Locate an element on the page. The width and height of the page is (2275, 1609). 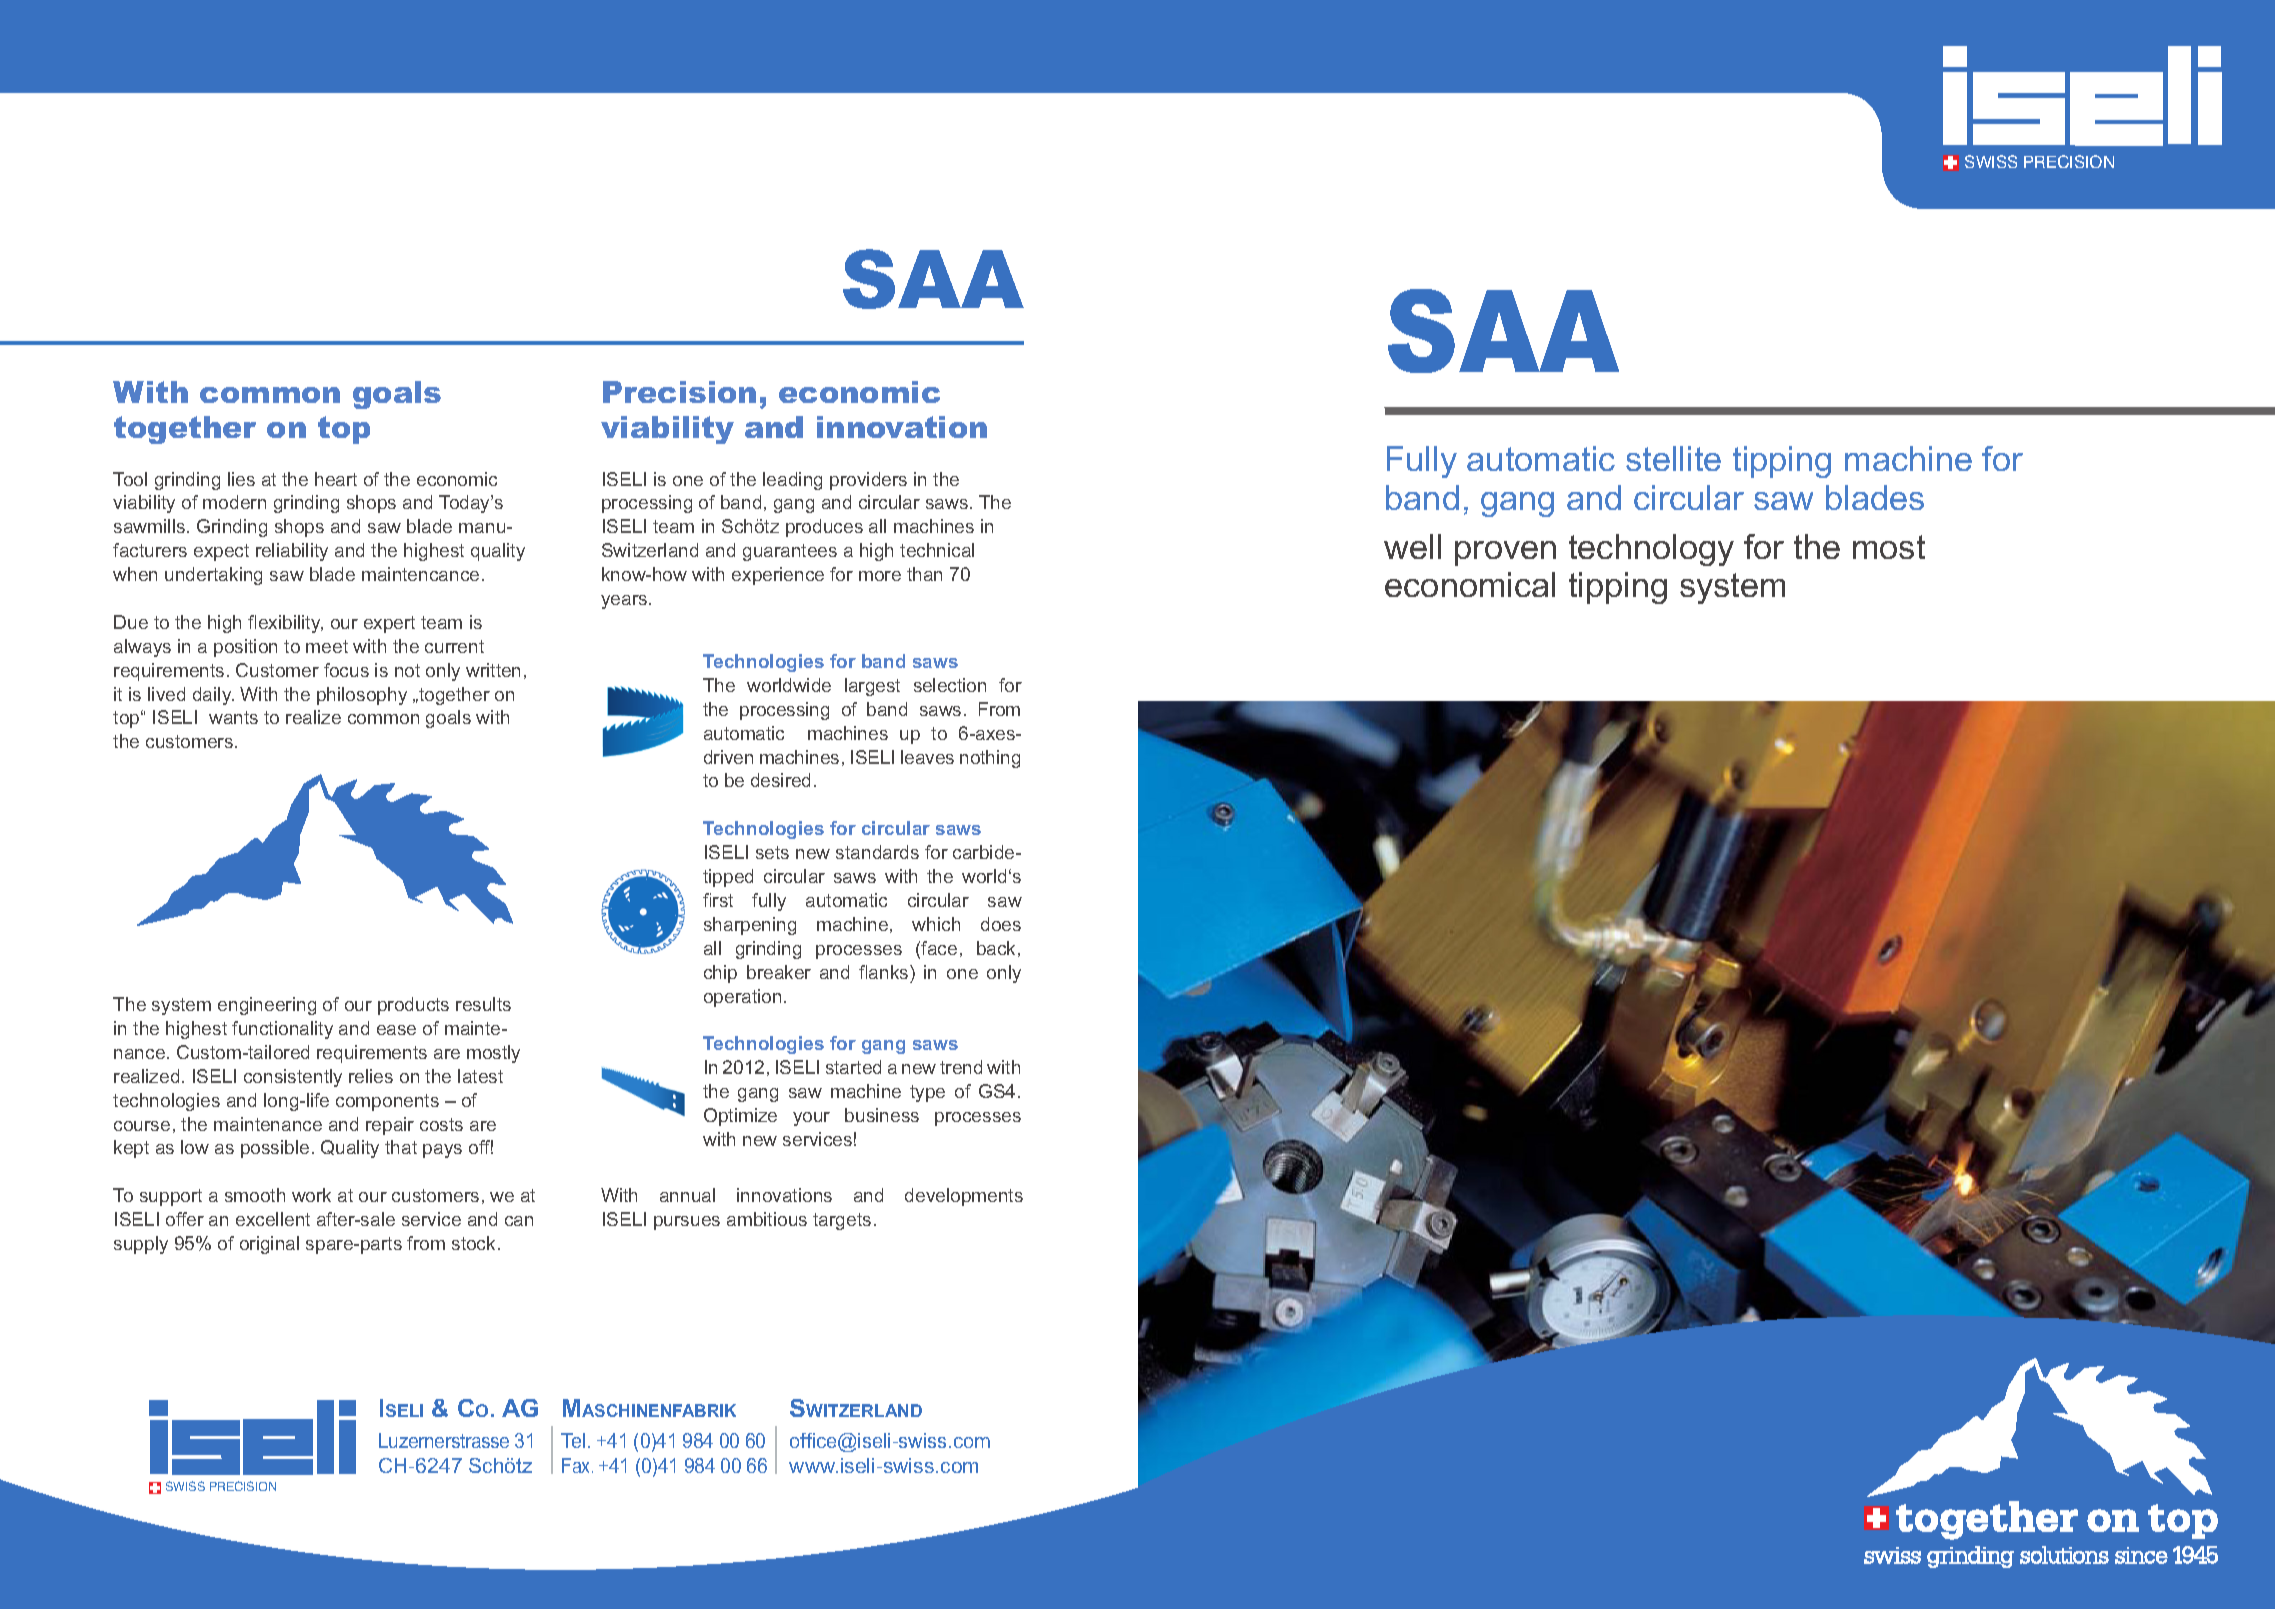
flanks is located at coordinates (885, 972).
